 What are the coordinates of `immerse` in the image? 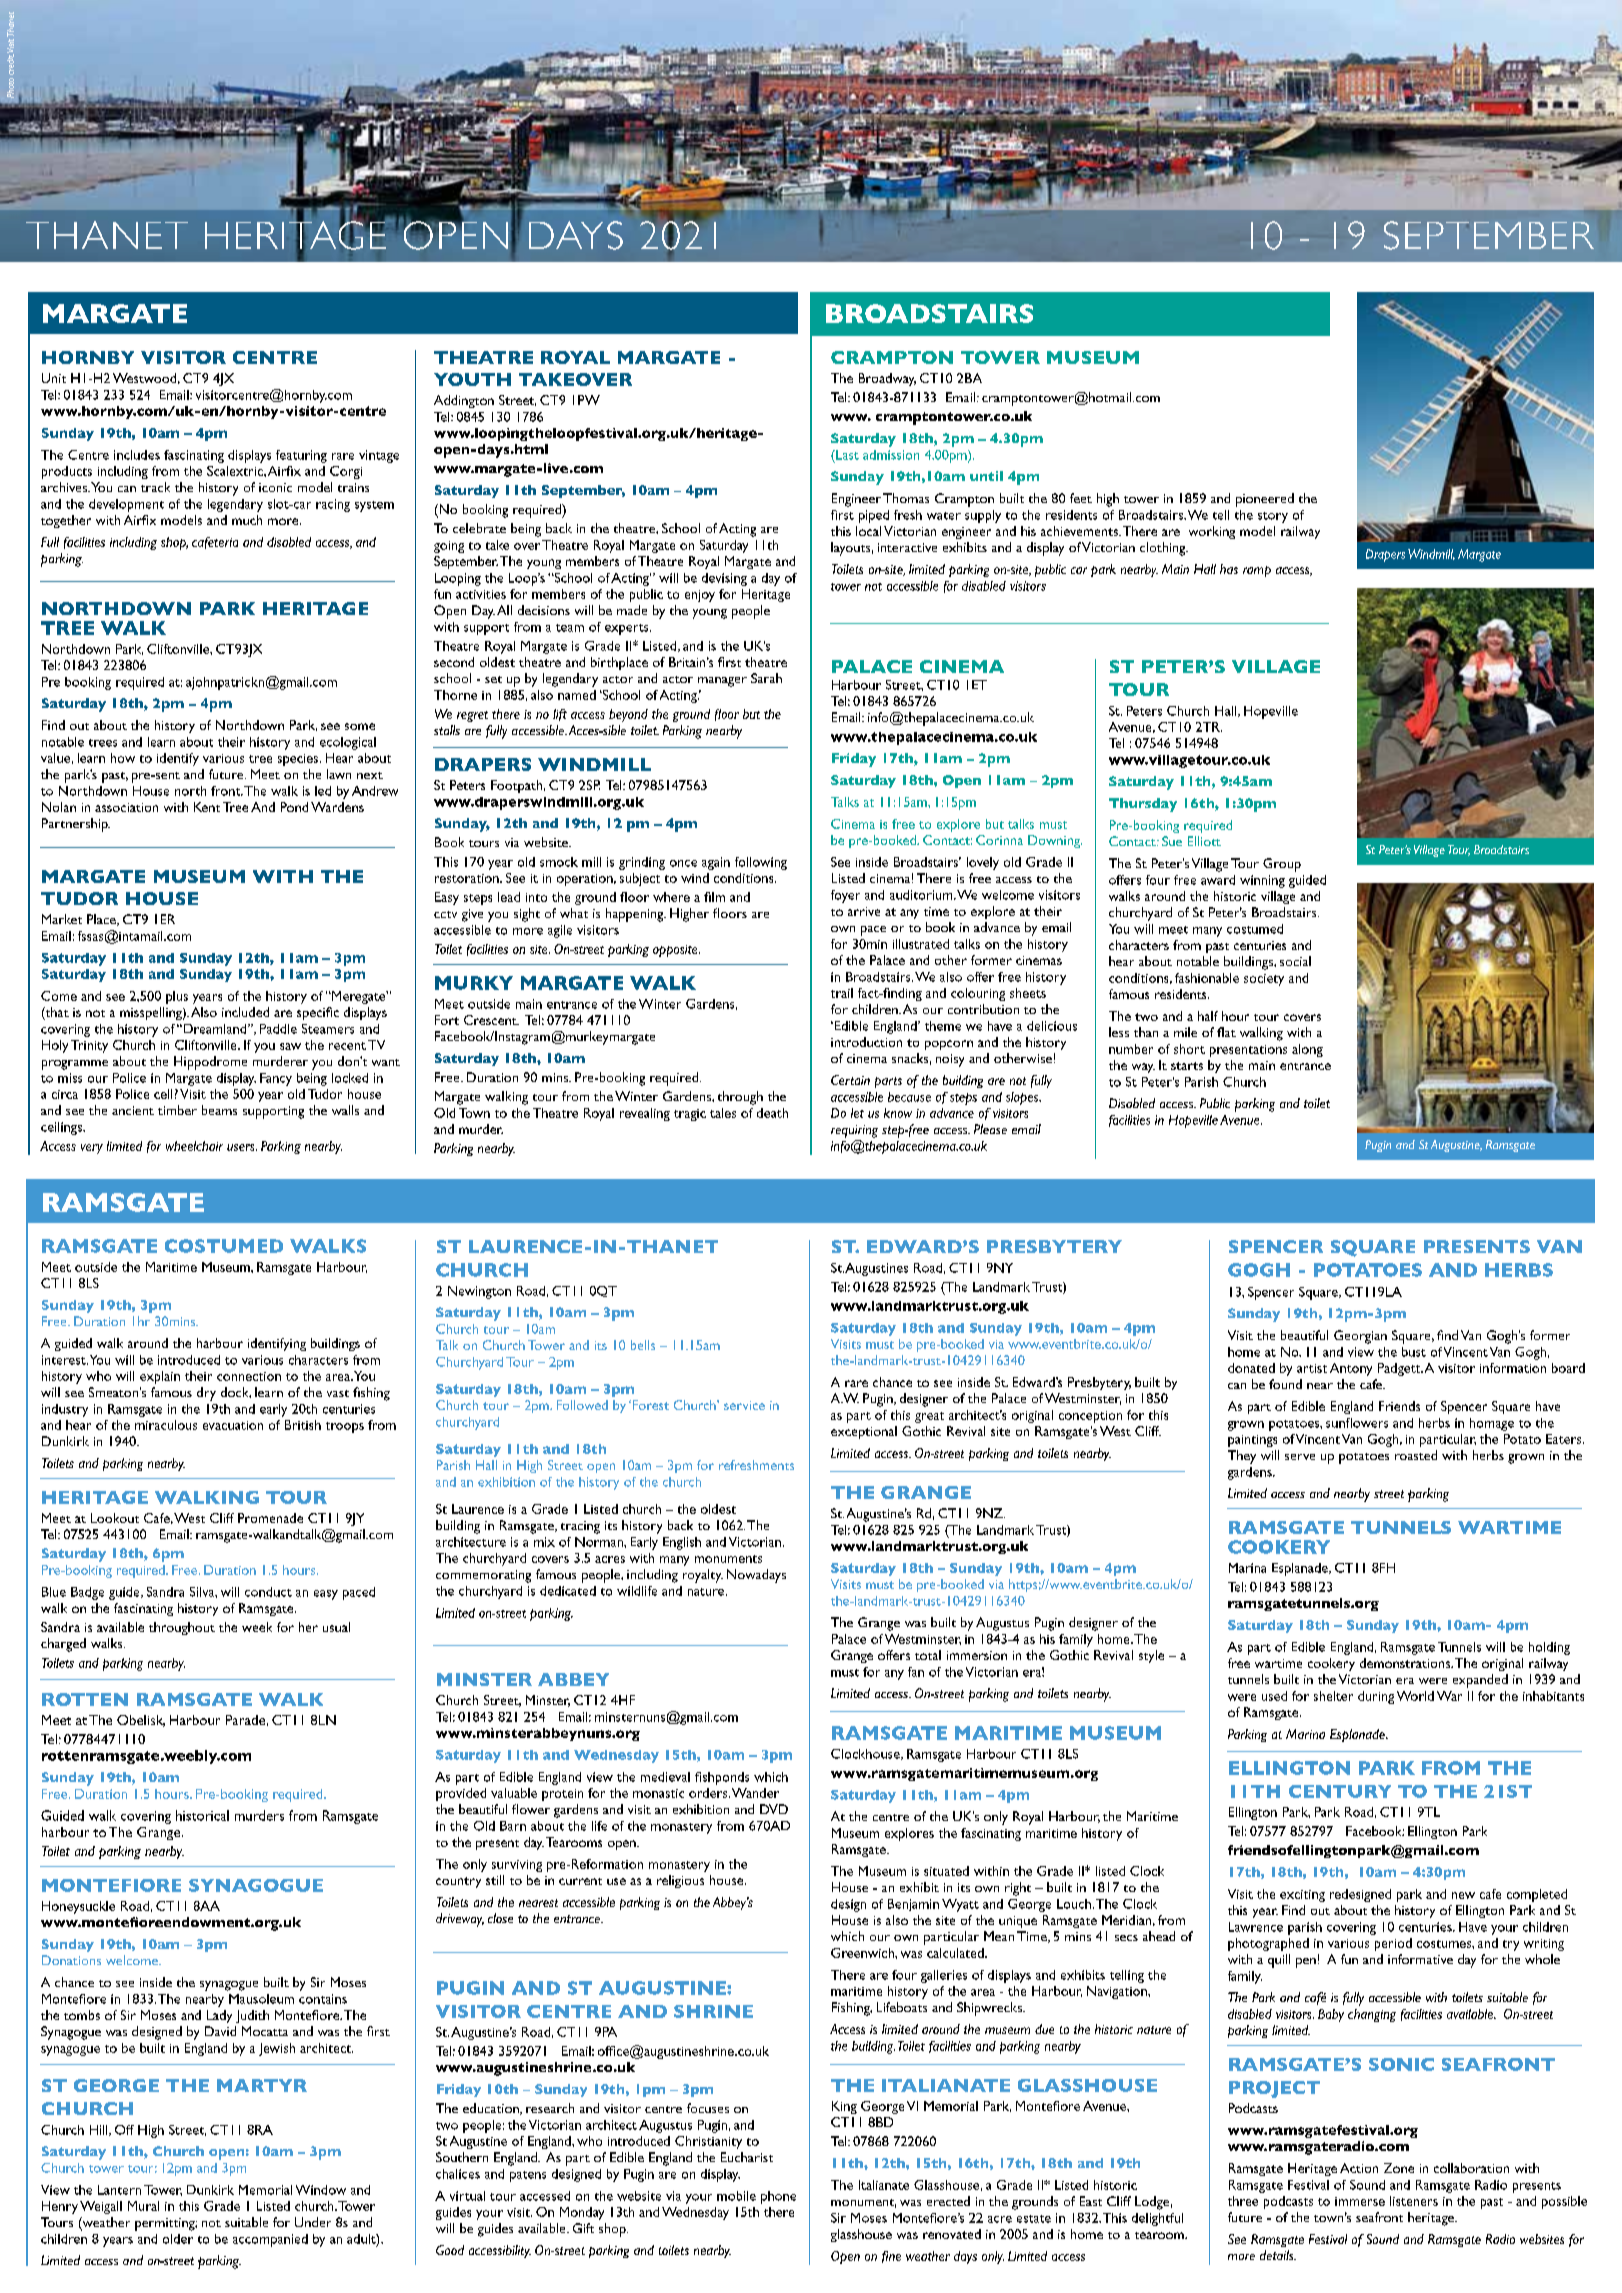 It's located at (1360, 2201).
